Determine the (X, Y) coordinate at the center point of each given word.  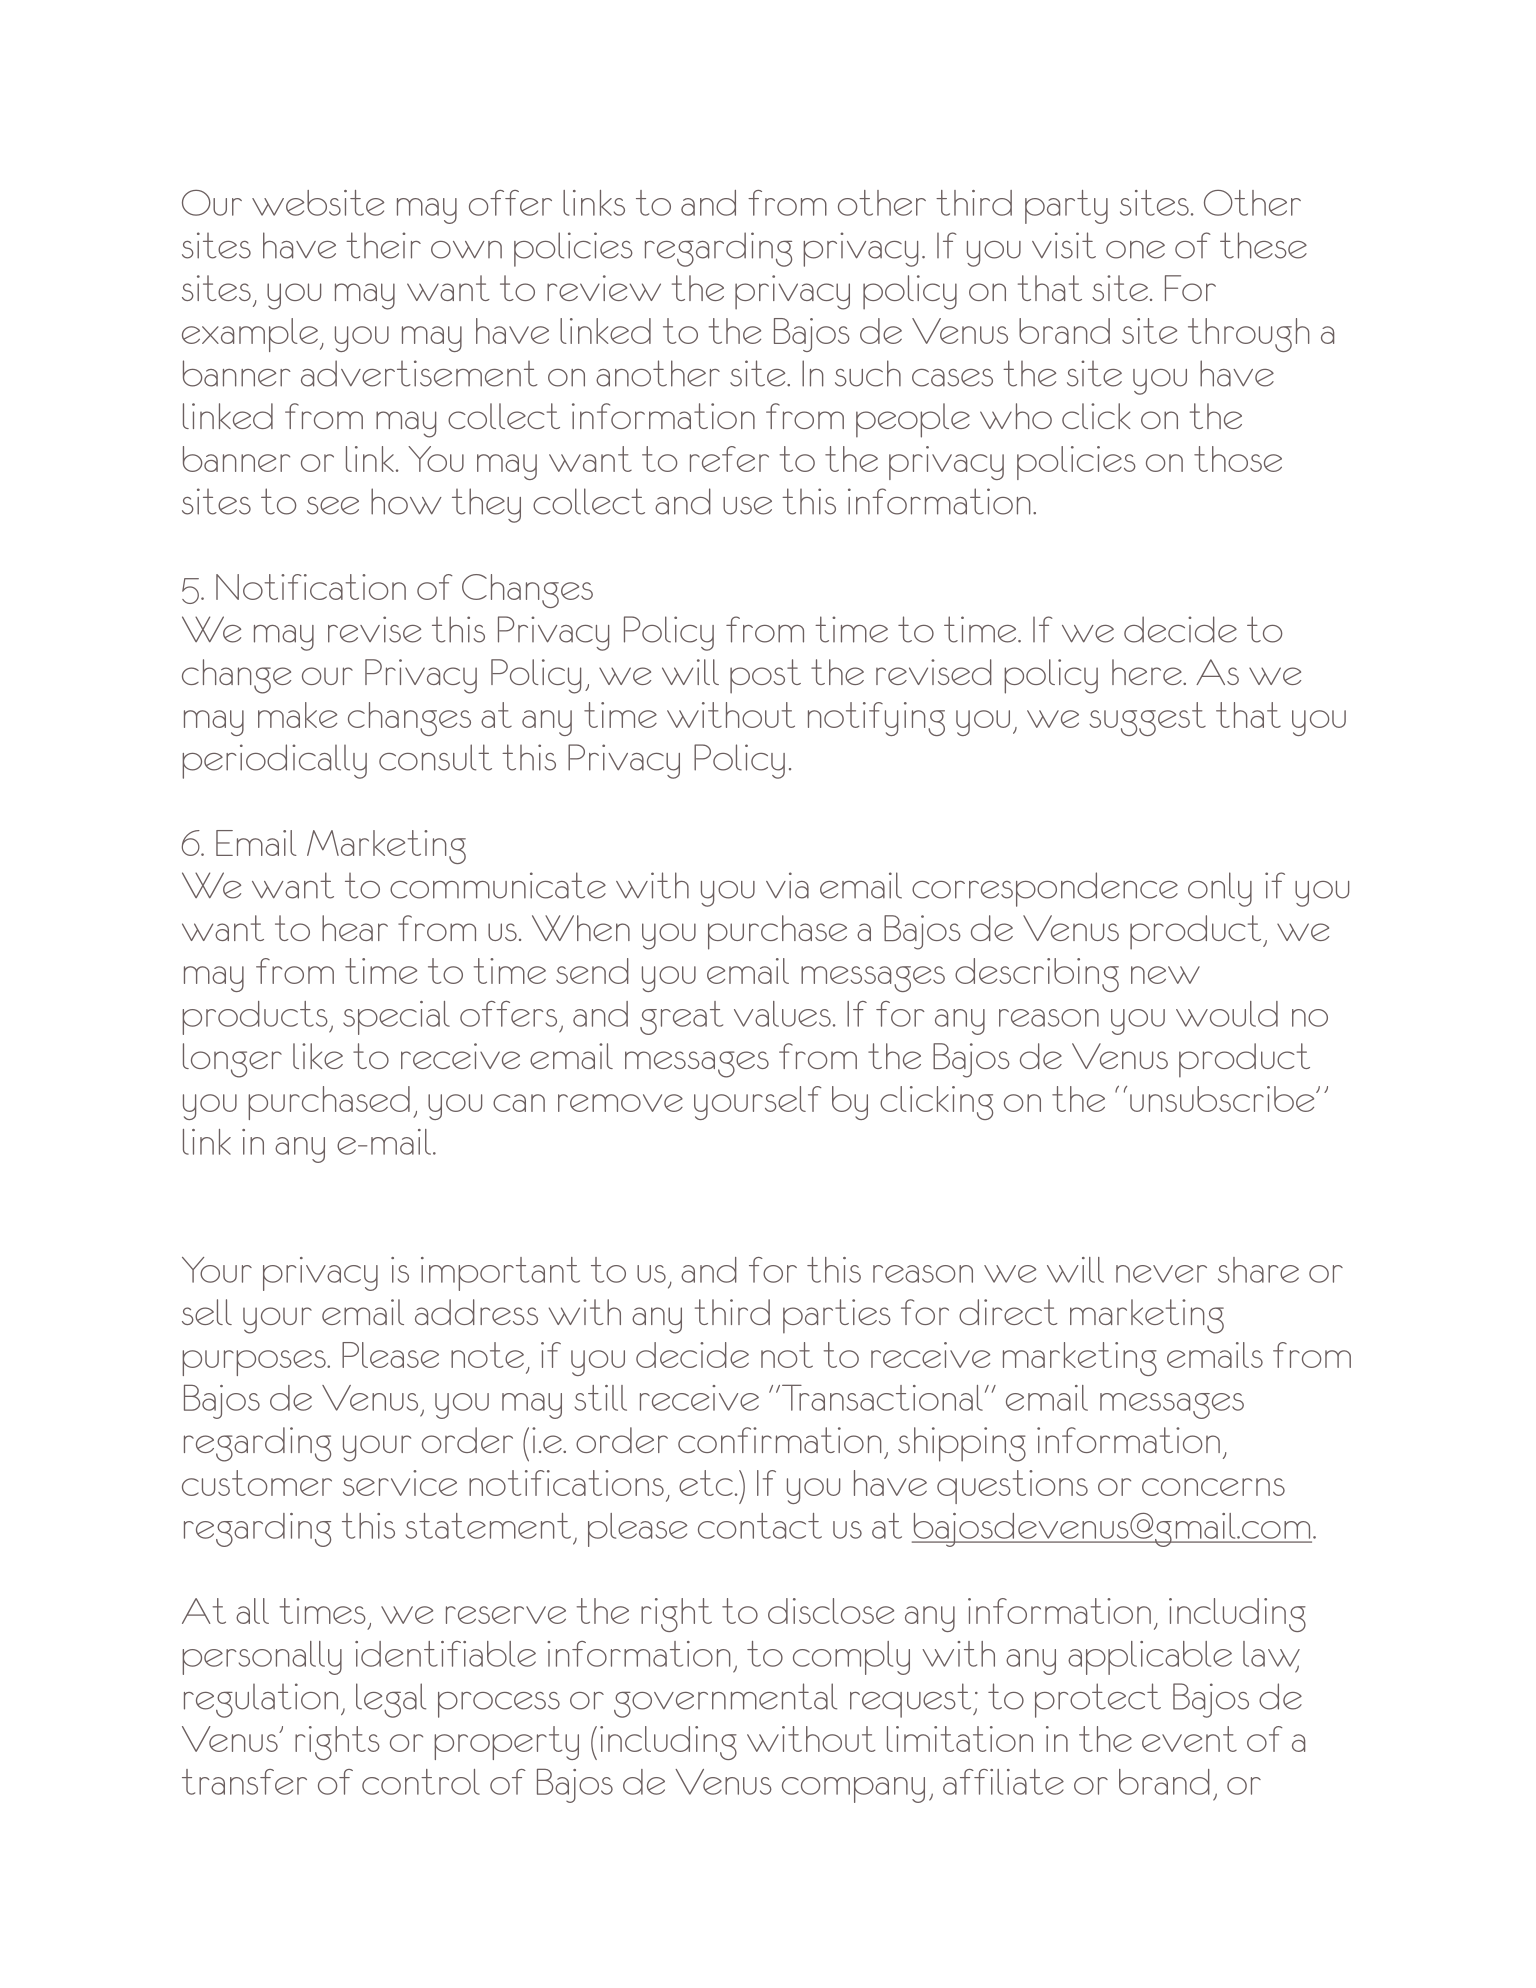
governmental (725, 1700)
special (396, 1018)
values (782, 1014)
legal (391, 1700)
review (604, 288)
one (1135, 250)
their (383, 245)
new (1165, 975)
